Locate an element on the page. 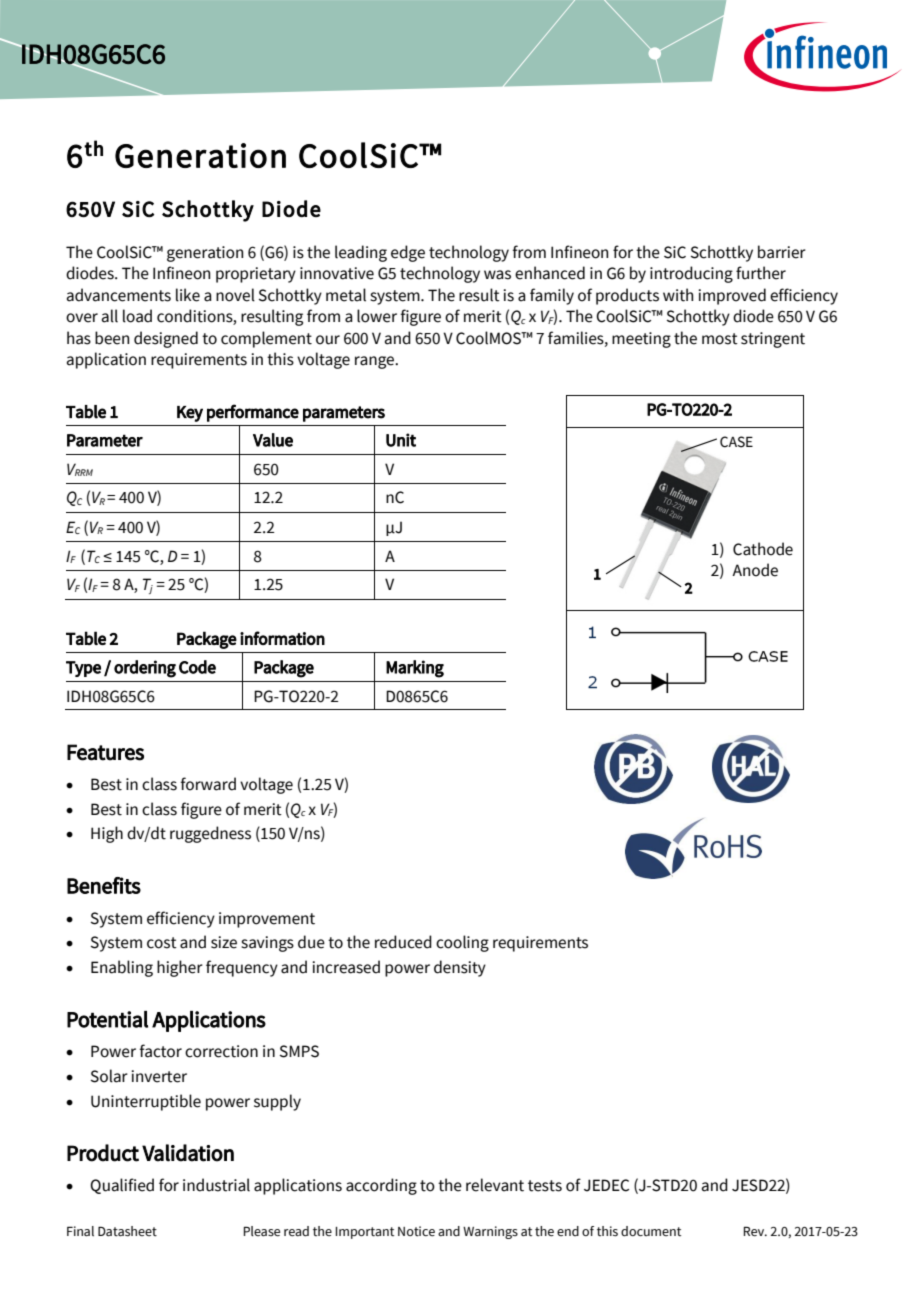 This document has width=924, height=1308. document is located at coordinates (651, 1231).
